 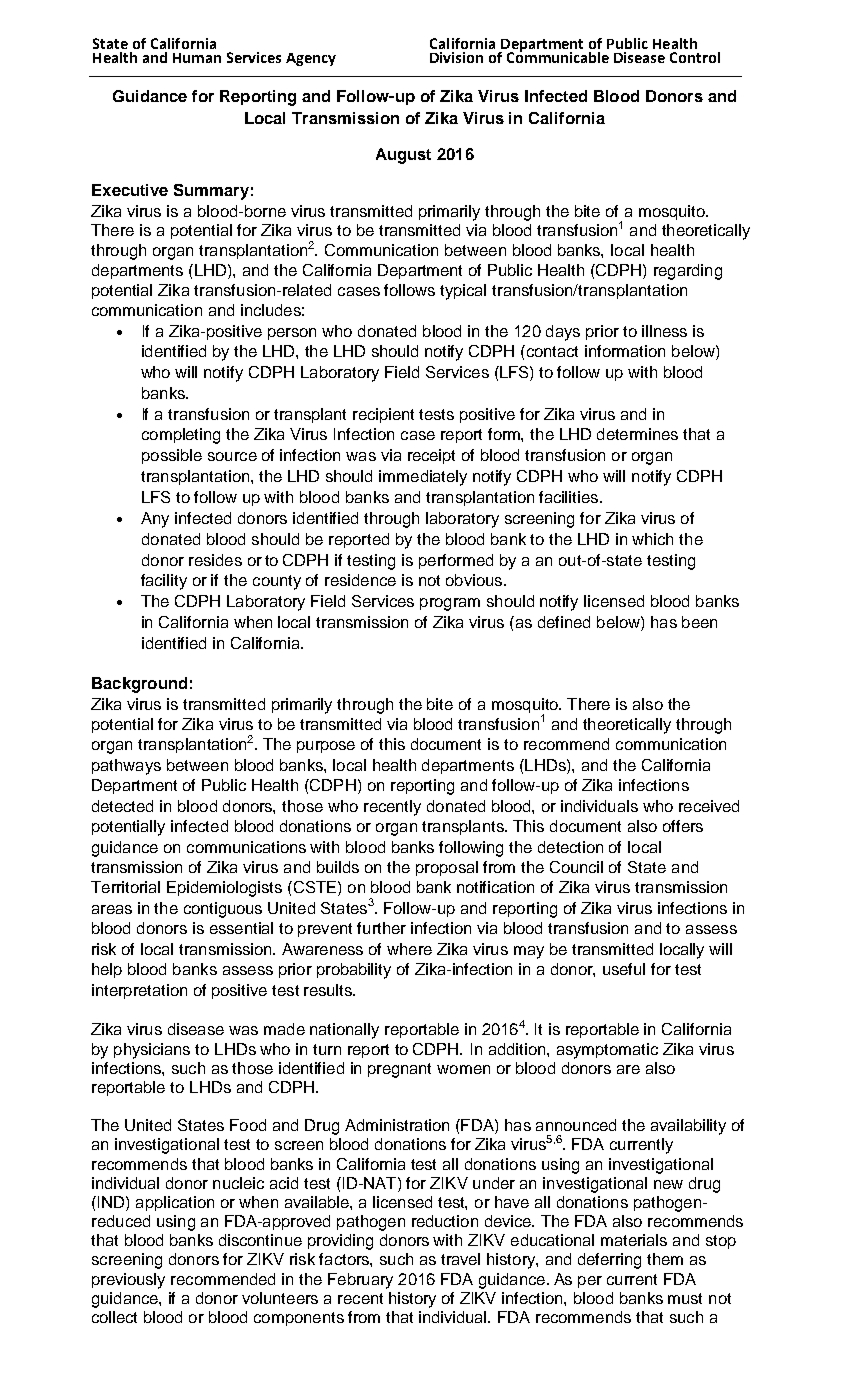 What do you see at coordinates (637, 434) in the document?
I see `determines` at bounding box center [637, 434].
